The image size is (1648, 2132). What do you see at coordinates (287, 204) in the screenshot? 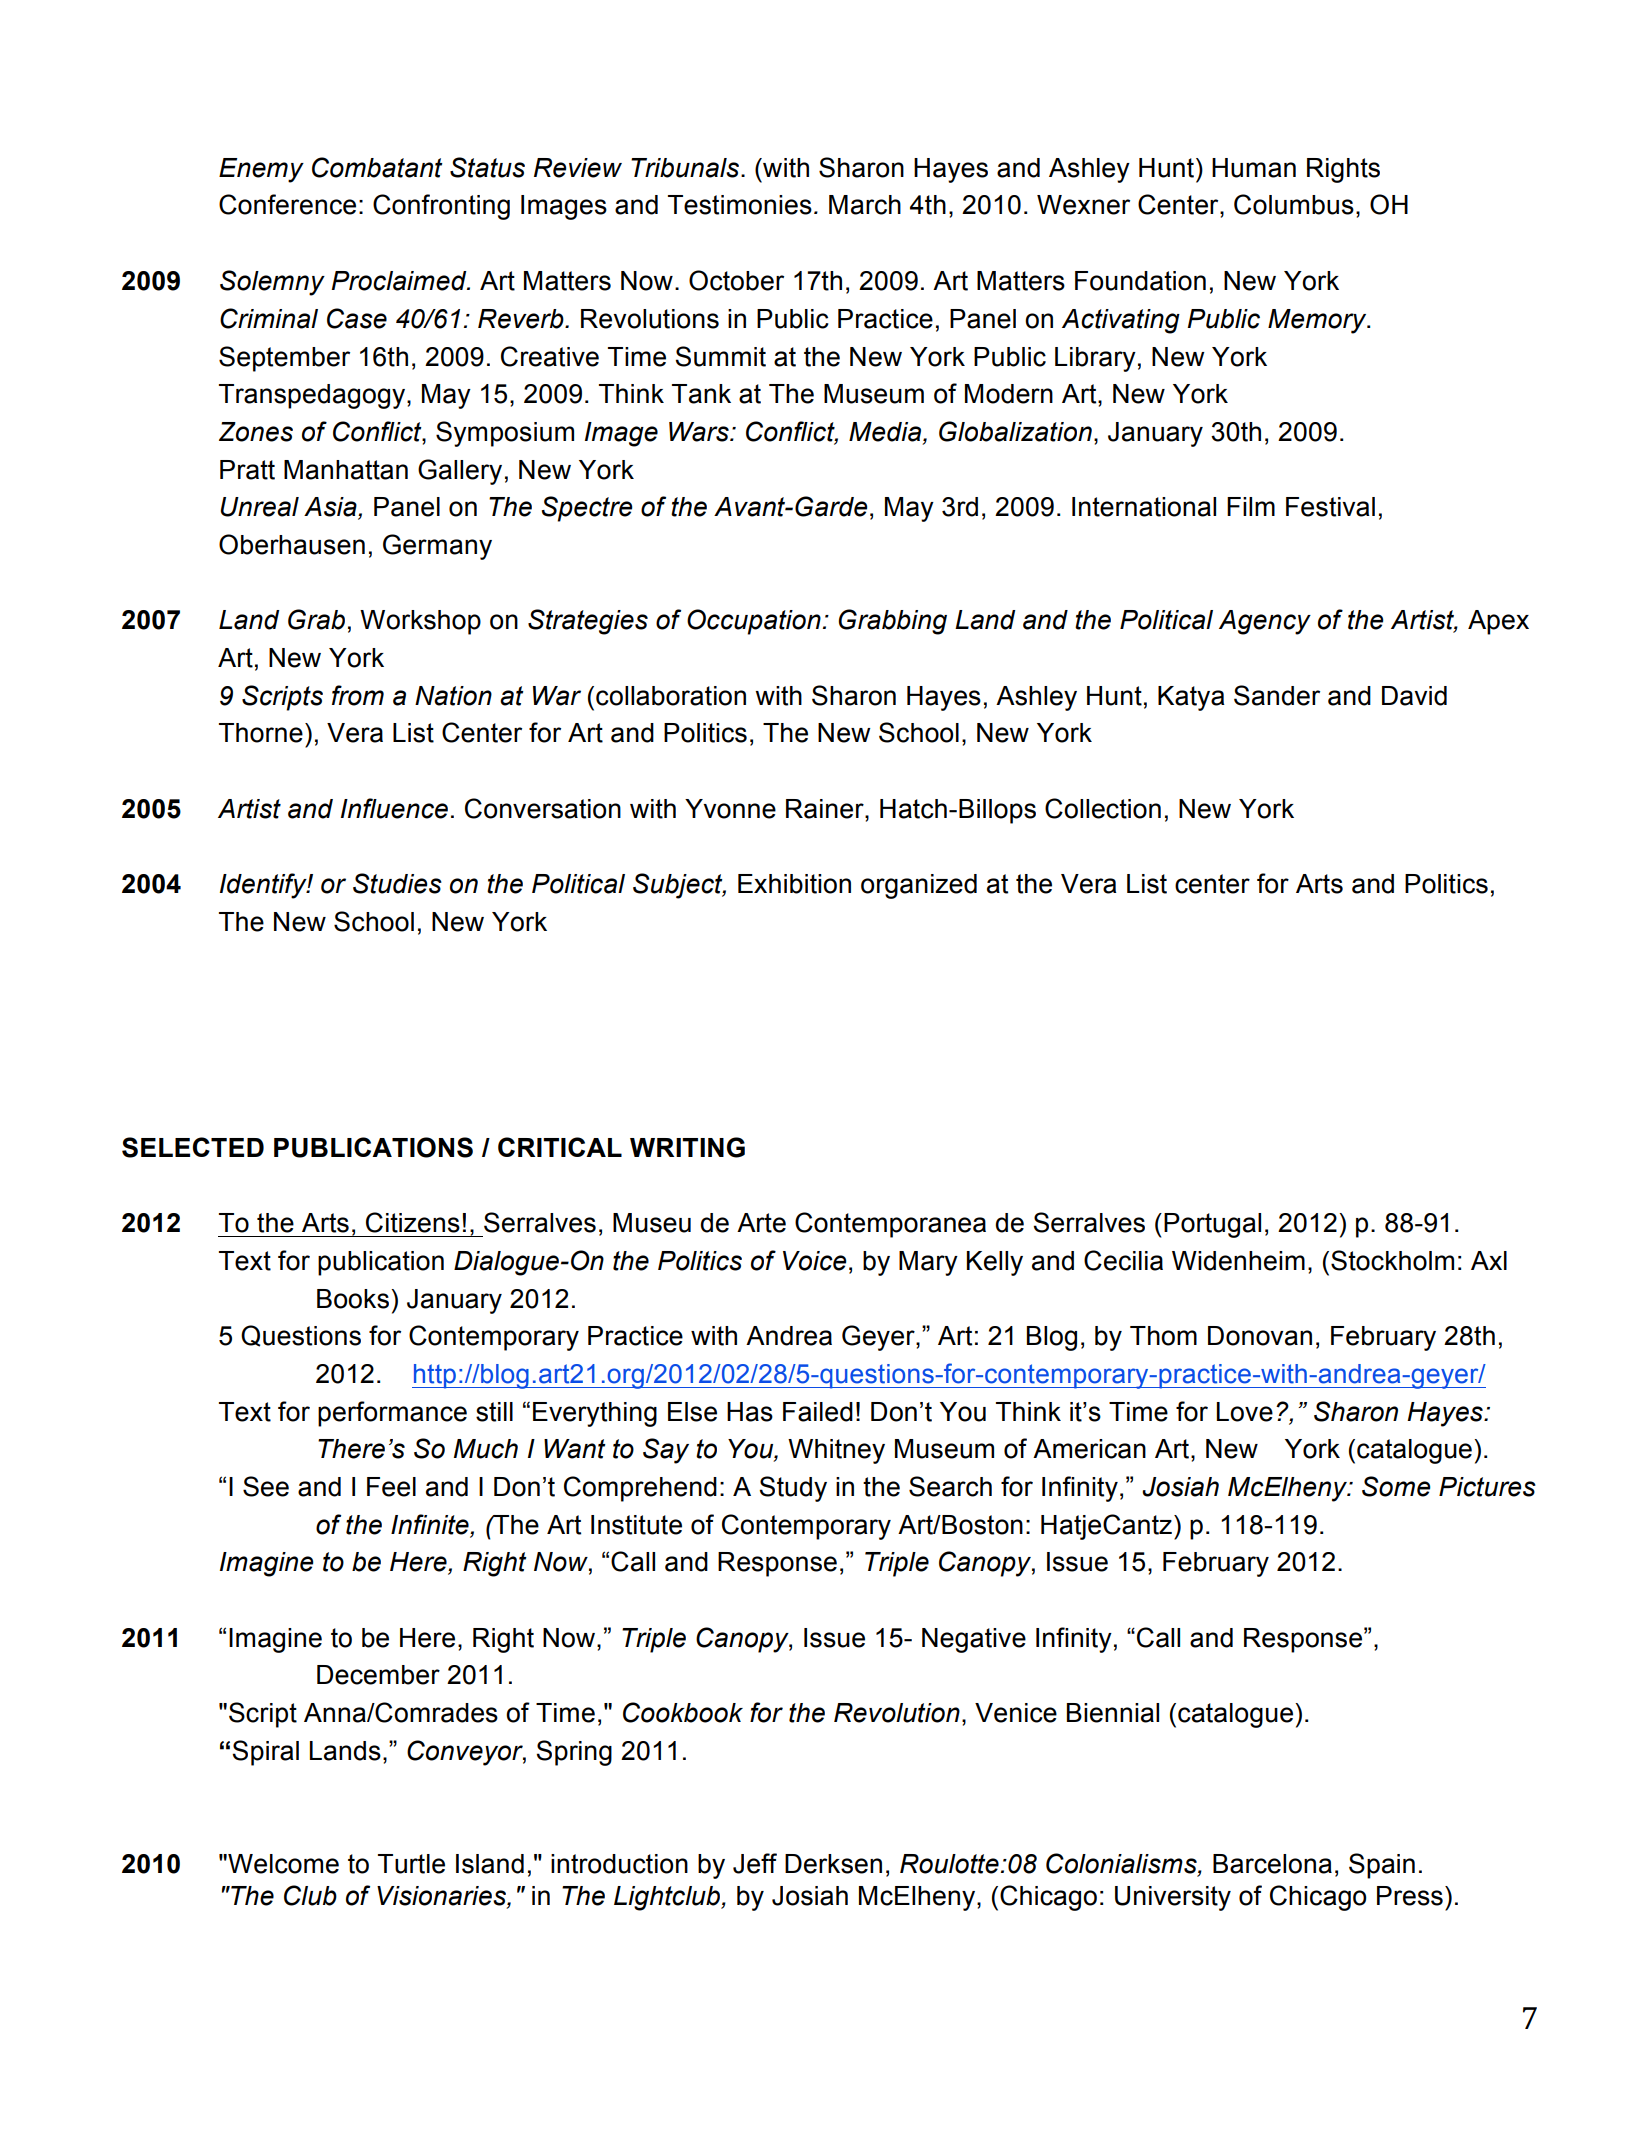
I see `Conference` at bounding box center [287, 204].
